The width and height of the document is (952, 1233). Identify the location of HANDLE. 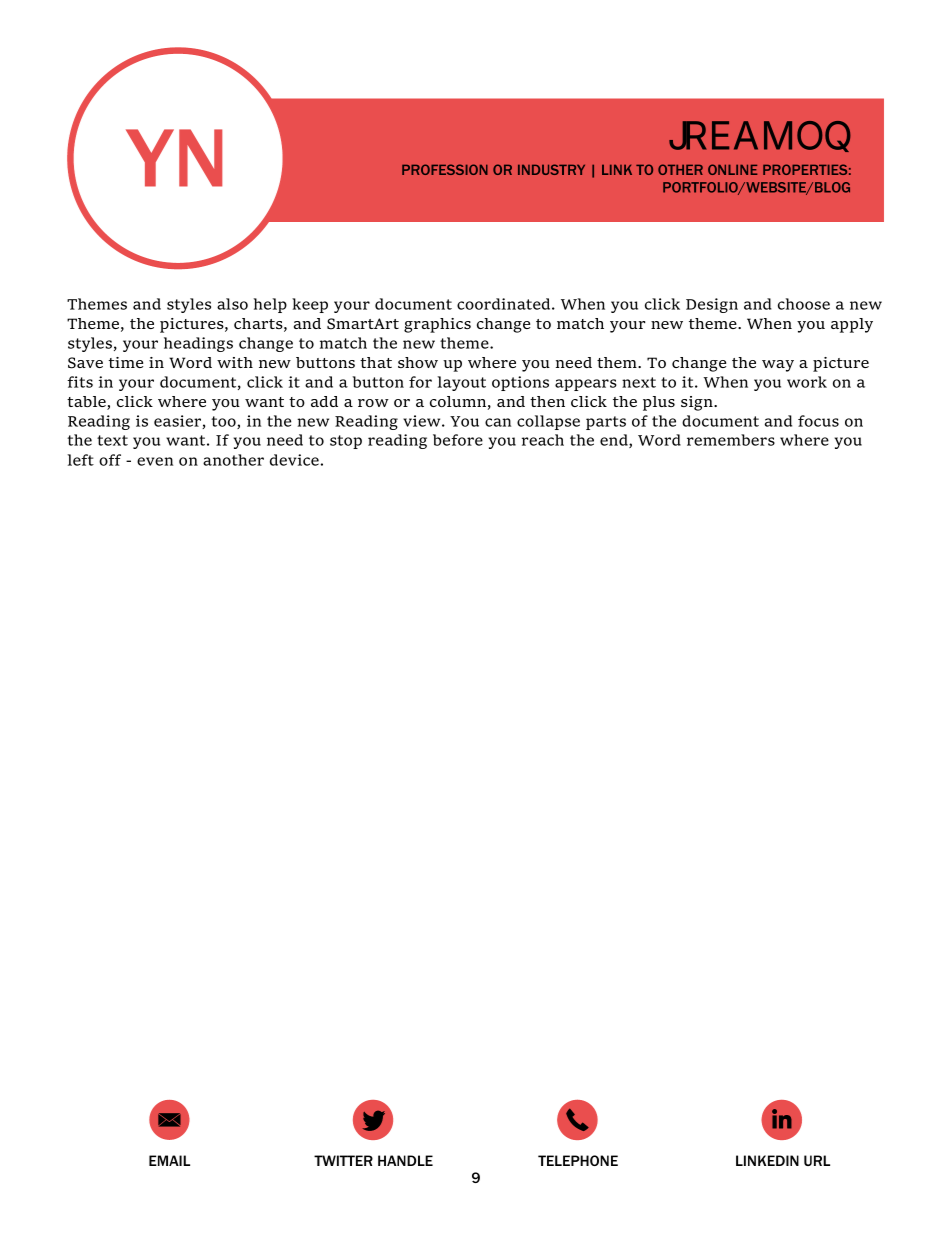
(405, 1160).
